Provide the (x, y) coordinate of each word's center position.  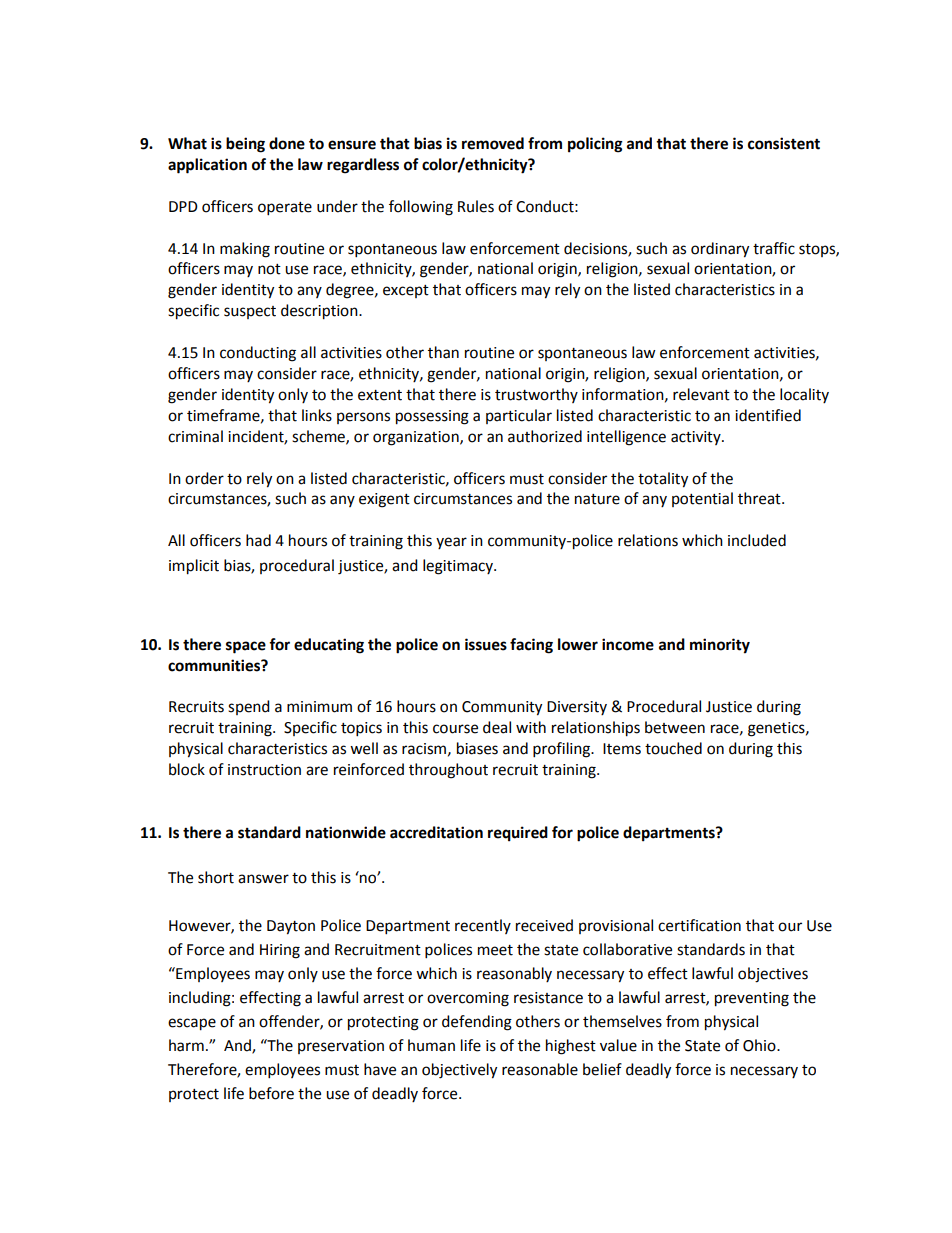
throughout (448, 771)
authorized (545, 436)
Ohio (760, 1045)
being (245, 145)
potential (702, 499)
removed (493, 143)
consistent (784, 143)
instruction (264, 770)
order (204, 478)
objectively (459, 1071)
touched (673, 748)
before (271, 1093)
